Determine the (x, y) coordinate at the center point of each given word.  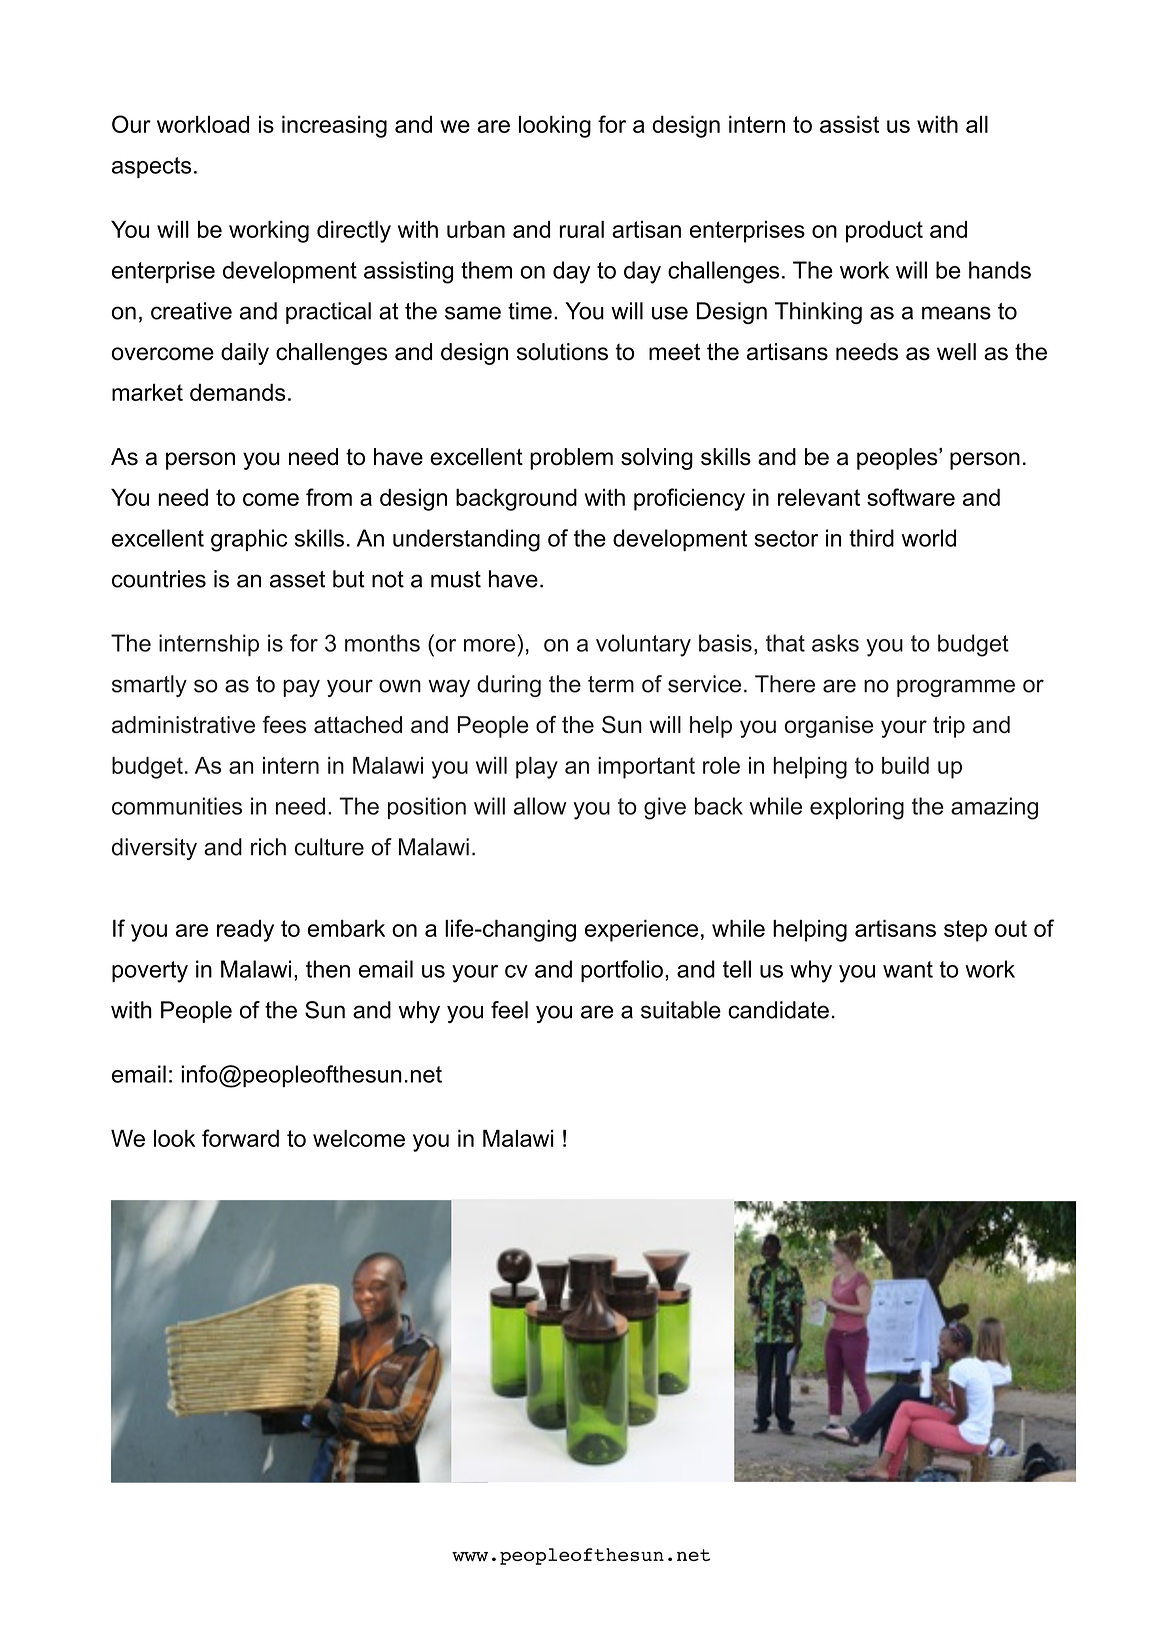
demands (238, 392)
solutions (562, 352)
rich (268, 847)
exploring (857, 808)
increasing (334, 127)
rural (581, 229)
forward (240, 1138)
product (884, 232)
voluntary (643, 645)
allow (540, 806)
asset (297, 579)
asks (835, 643)
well (956, 352)
